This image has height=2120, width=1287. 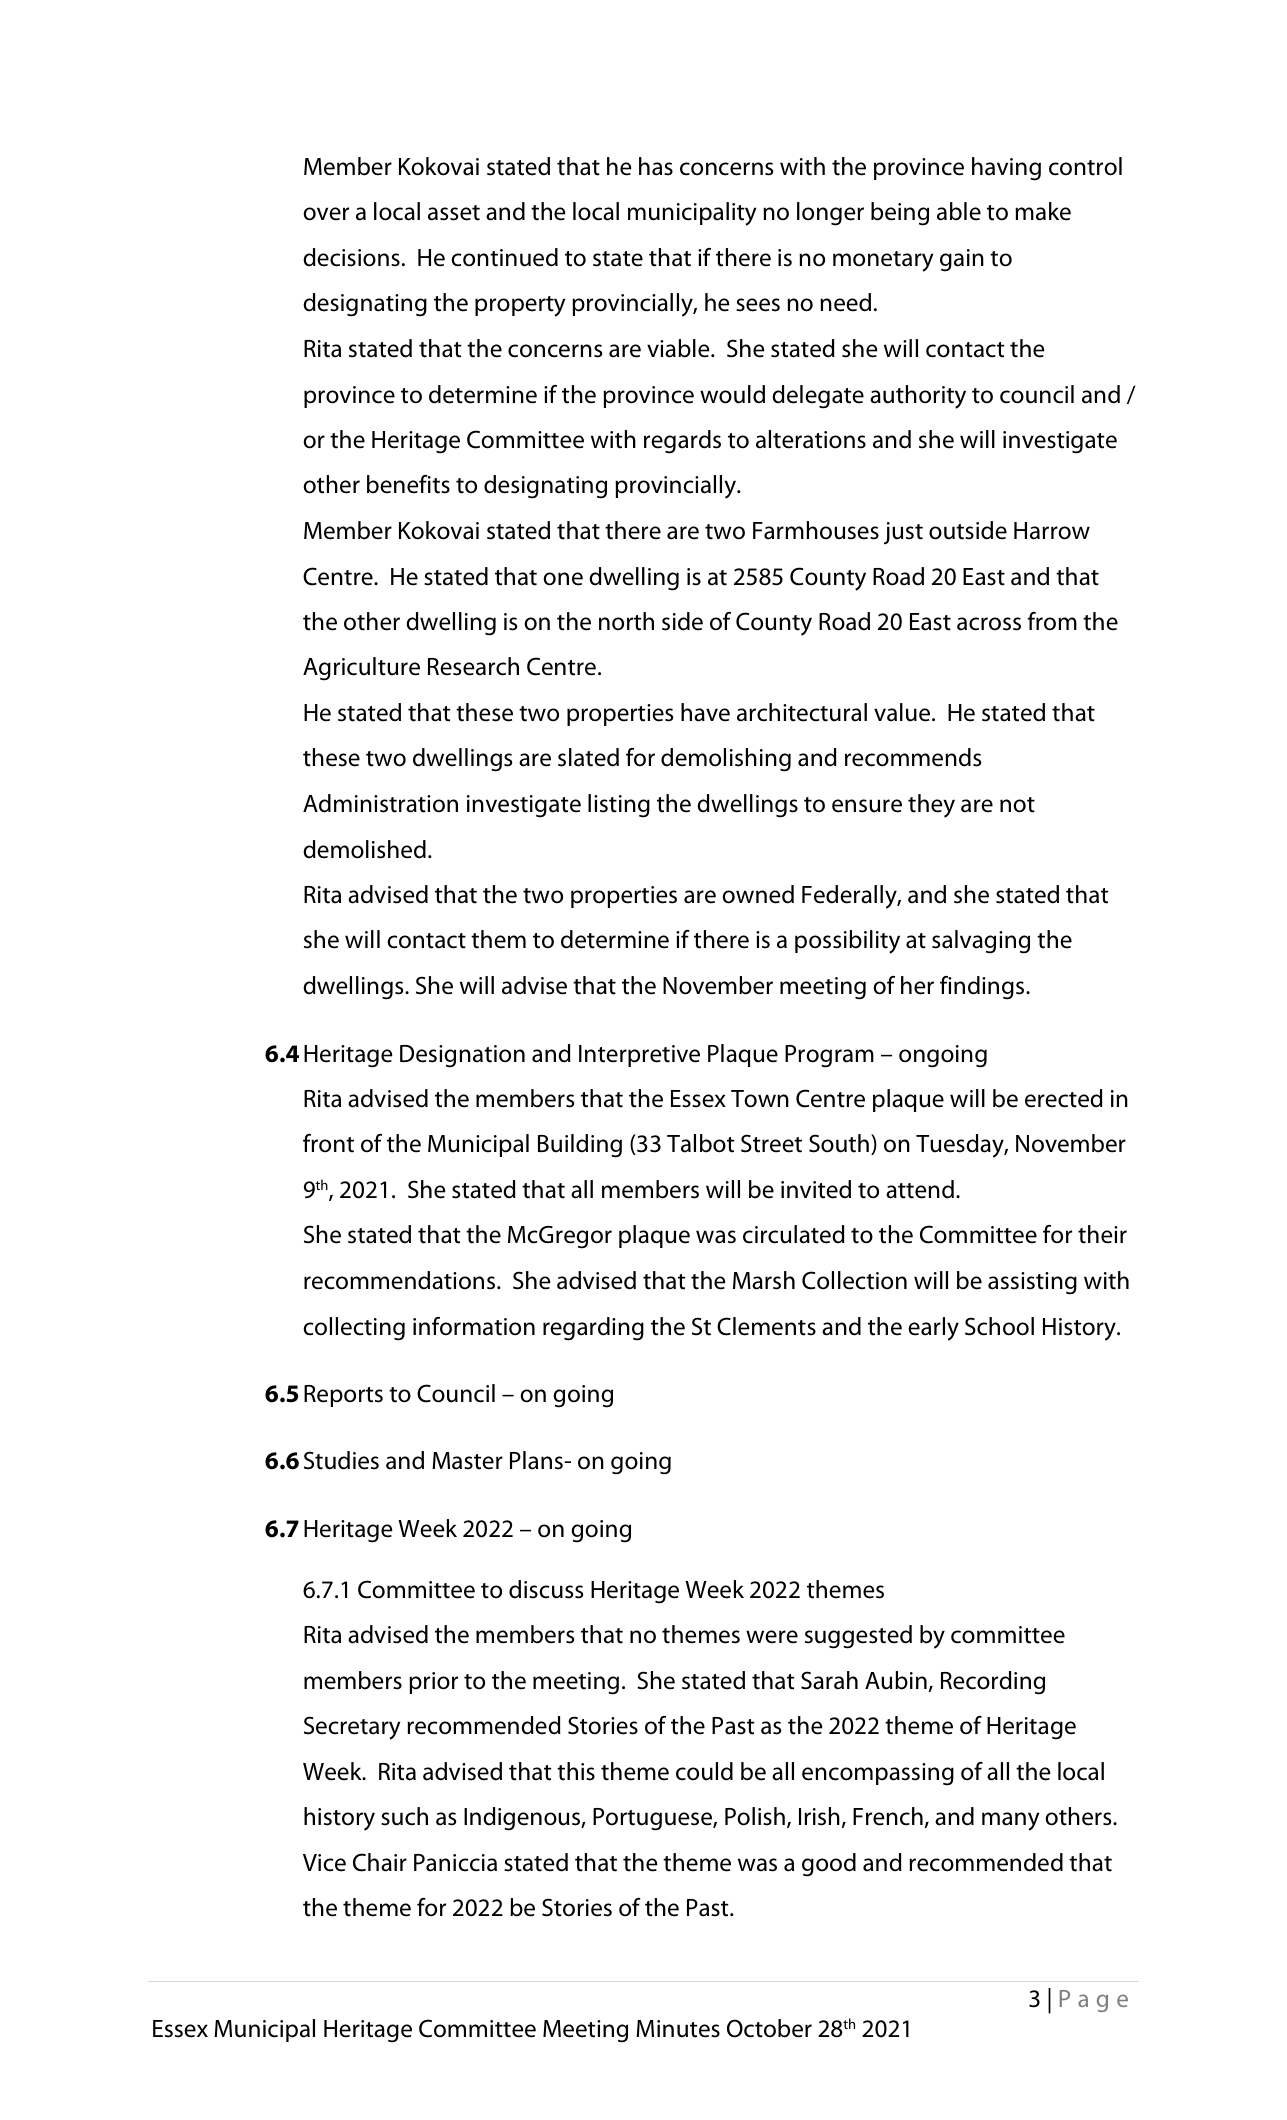 What do you see at coordinates (380, 1862) in the image?
I see `Chair` at bounding box center [380, 1862].
